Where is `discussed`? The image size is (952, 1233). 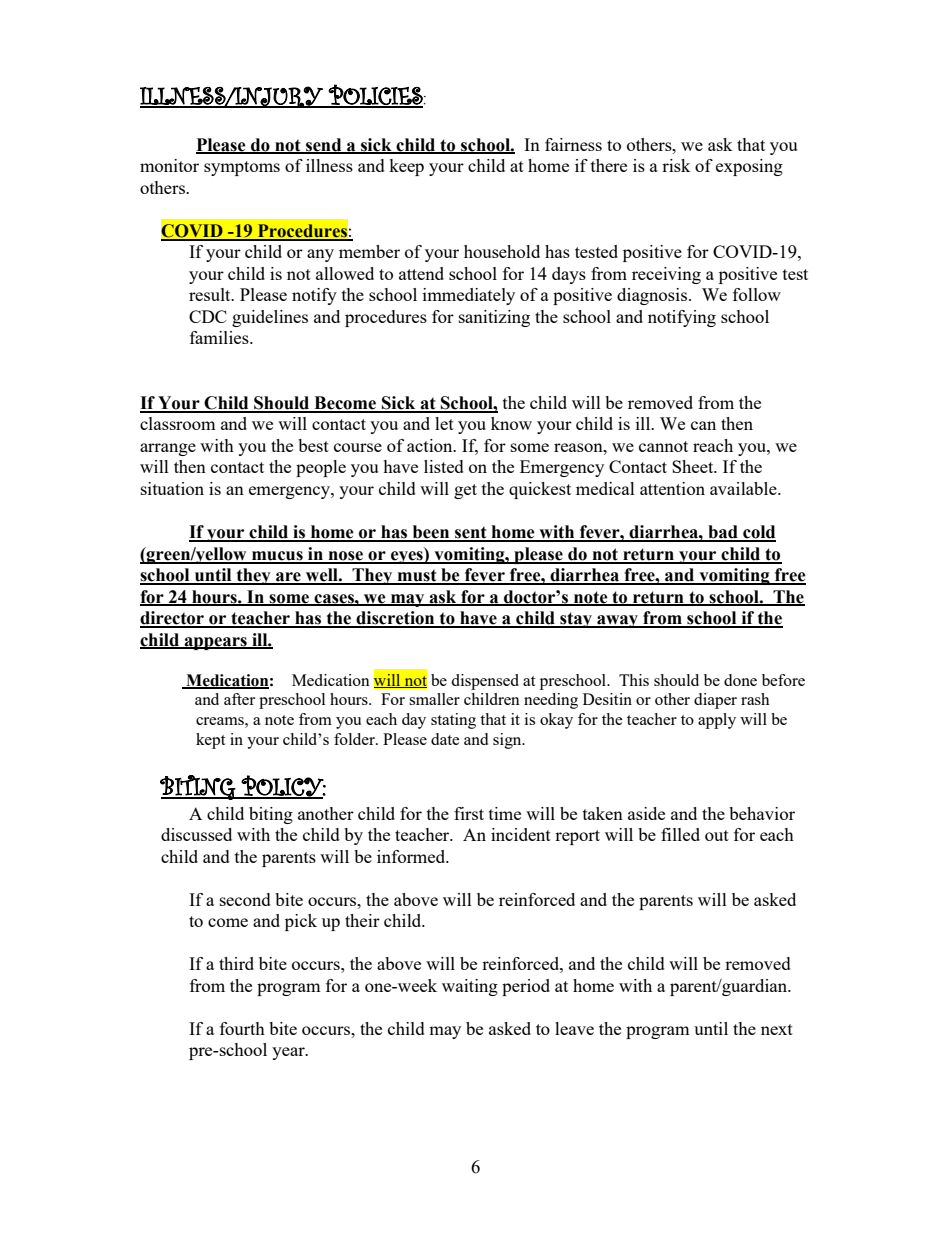 discussed is located at coordinates (196, 834).
